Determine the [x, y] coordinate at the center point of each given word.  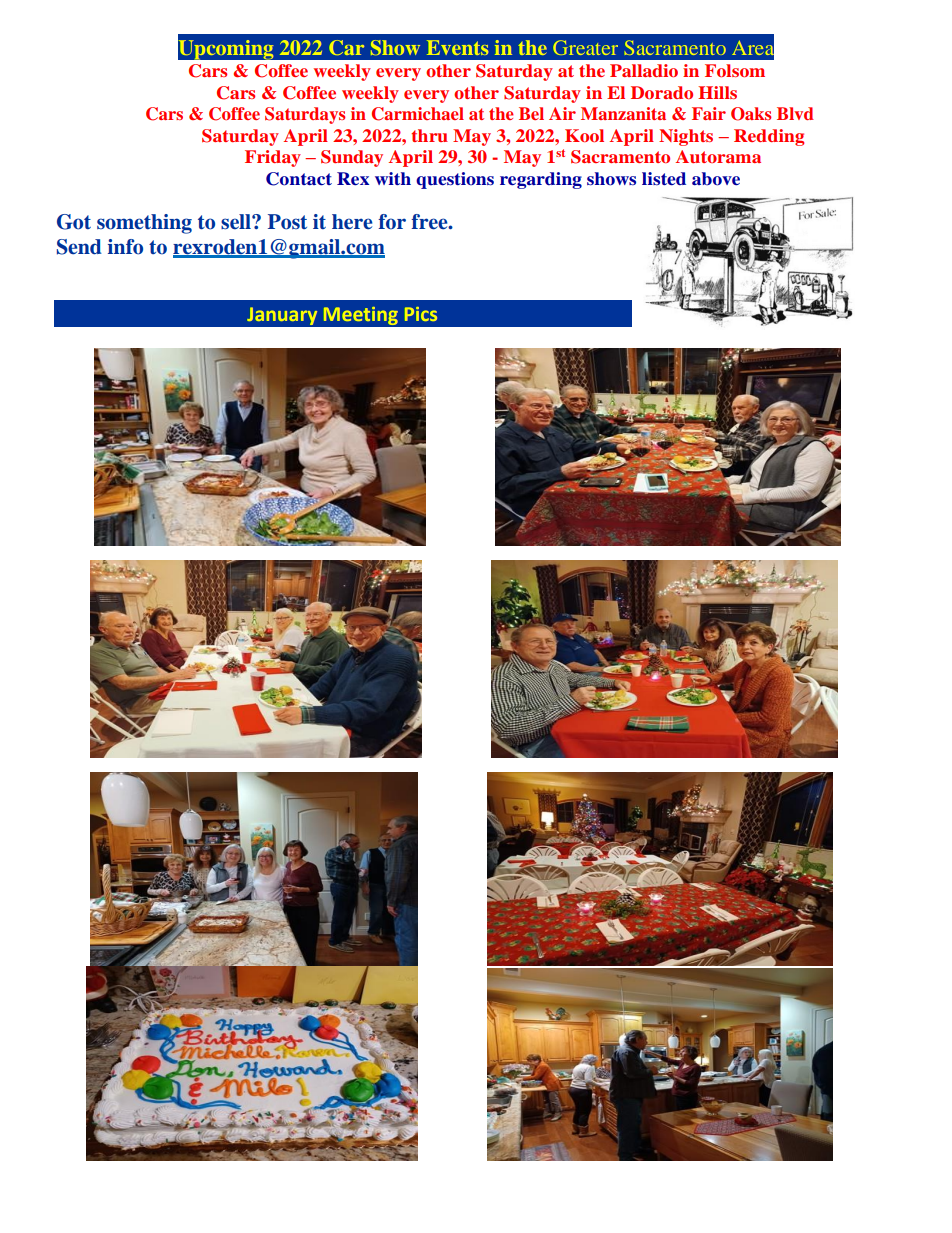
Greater [585, 47]
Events [458, 47]
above [716, 179]
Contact [299, 179]
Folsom [735, 70]
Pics [421, 314]
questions [455, 180]
